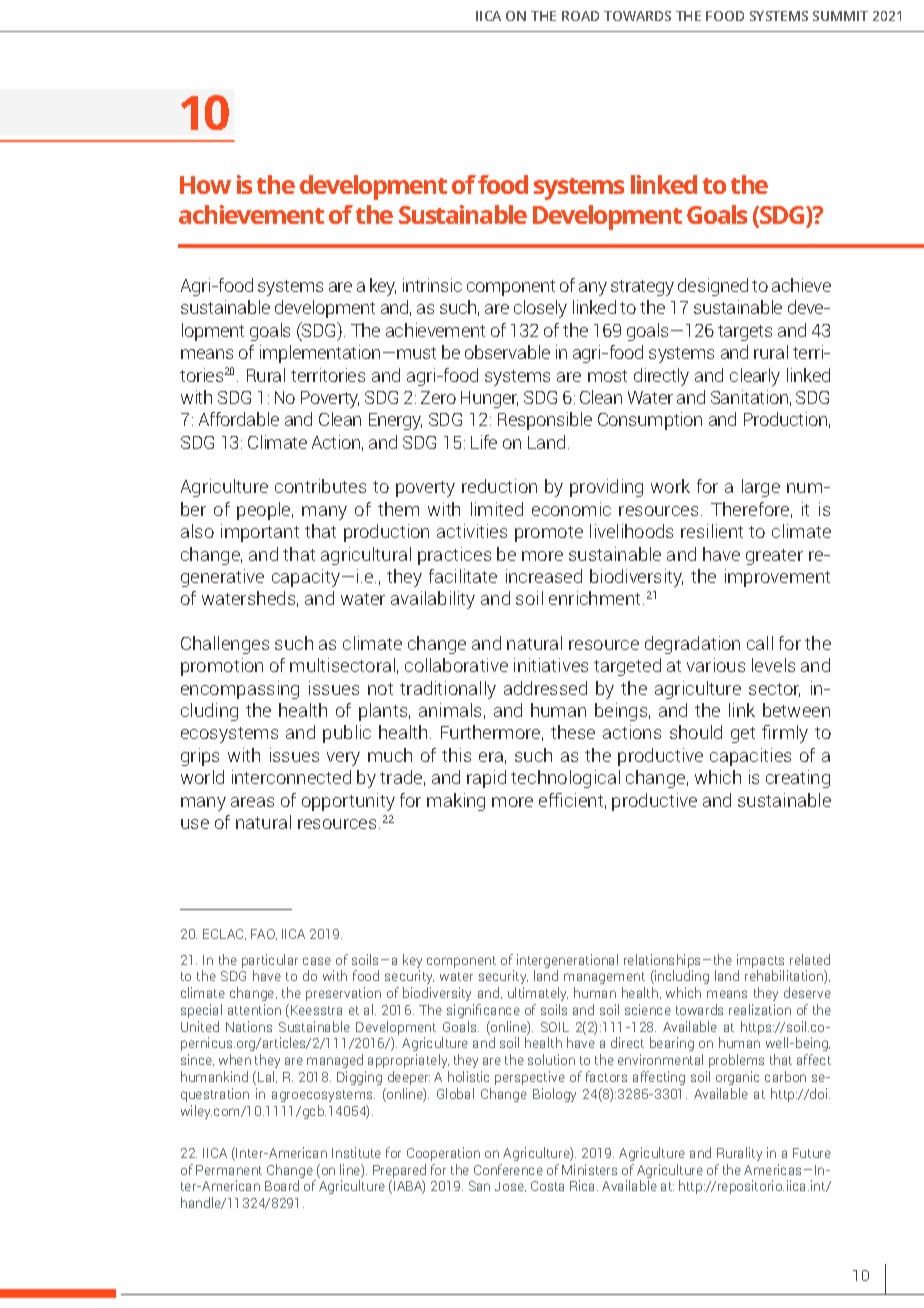  I want to click on impacts, so click(760, 961).
